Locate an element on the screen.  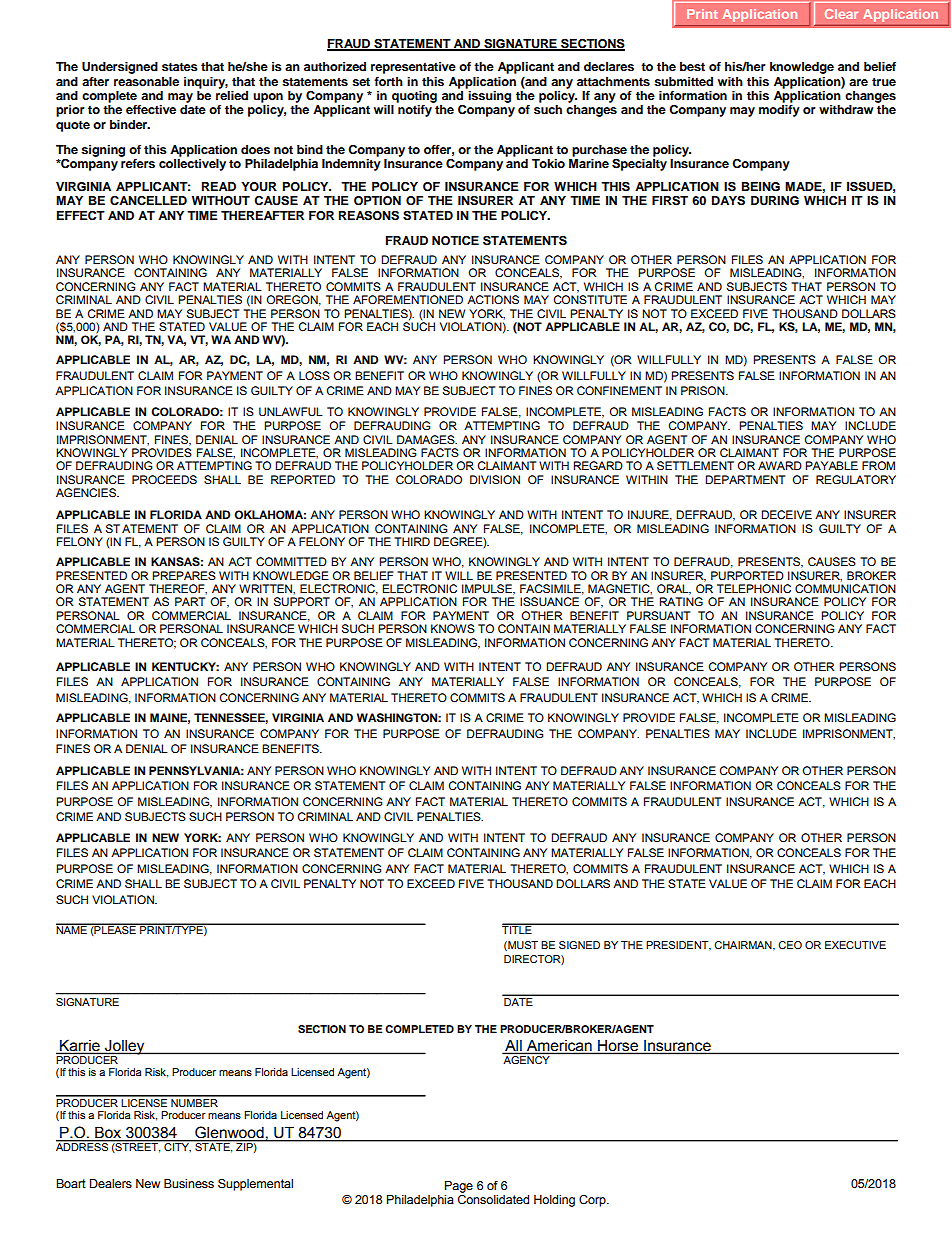
Corp is located at coordinates (593, 1201).
